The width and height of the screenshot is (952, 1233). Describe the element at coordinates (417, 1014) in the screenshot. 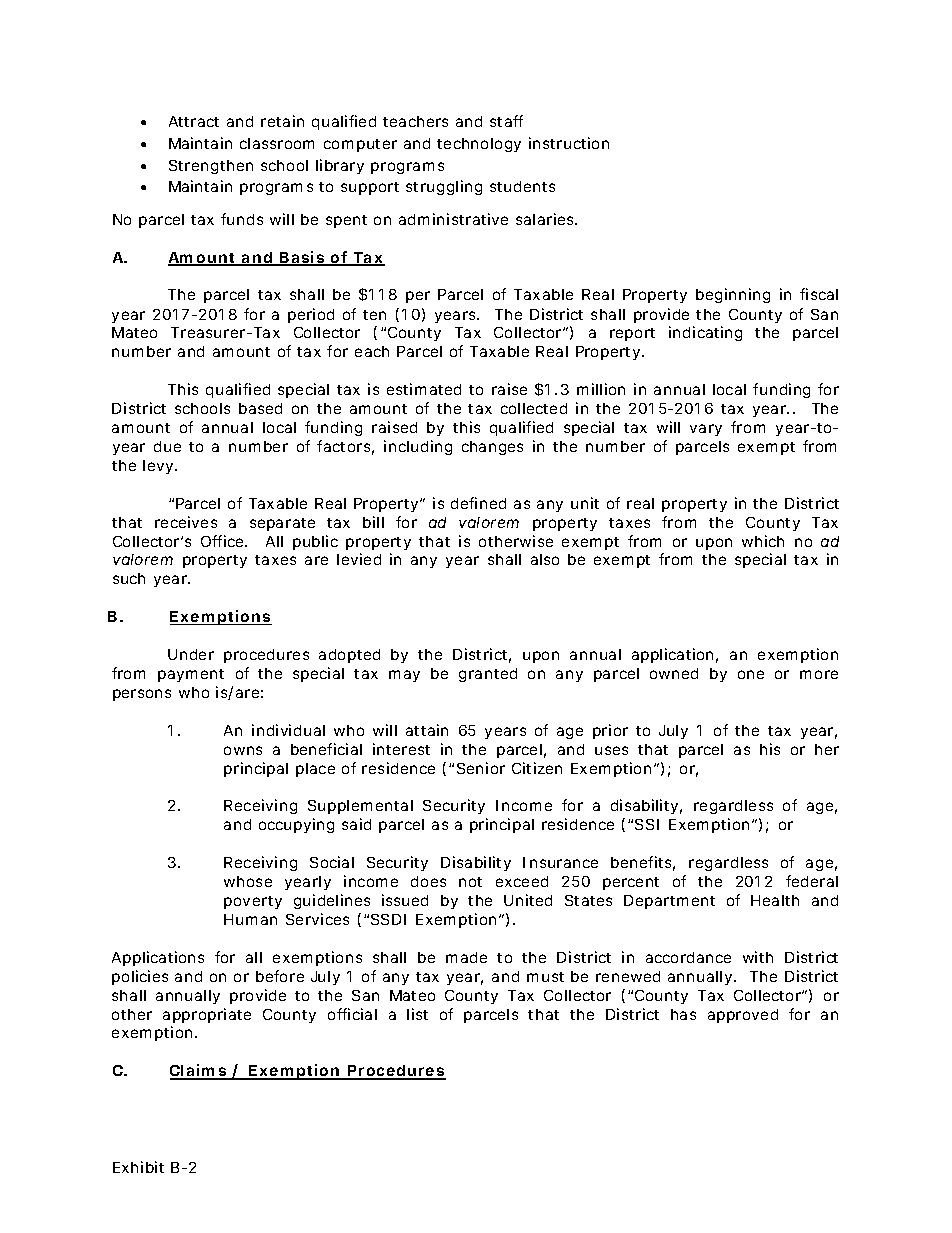

I see `list` at that location.
